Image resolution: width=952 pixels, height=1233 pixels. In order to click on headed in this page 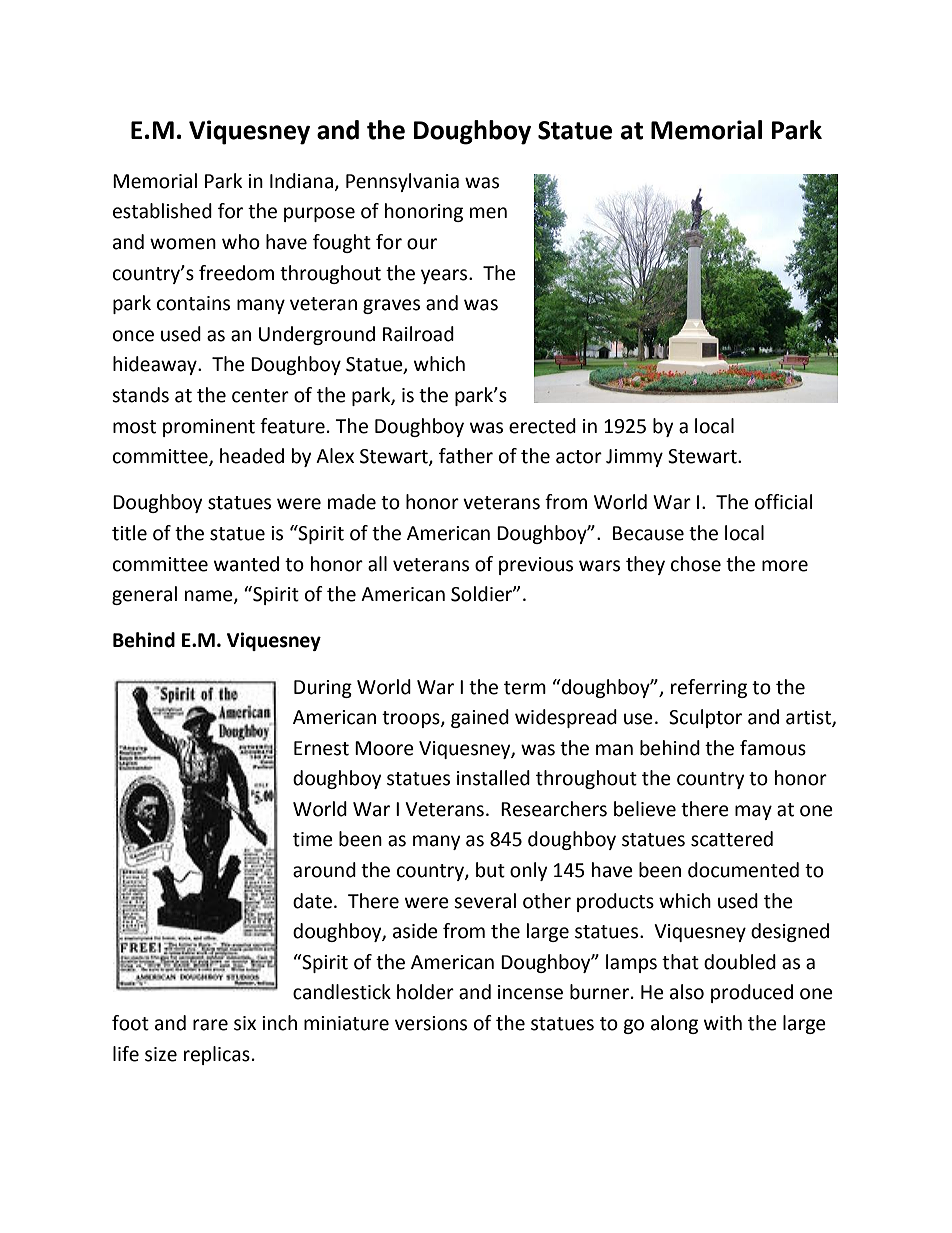, I will do `click(252, 456)`.
